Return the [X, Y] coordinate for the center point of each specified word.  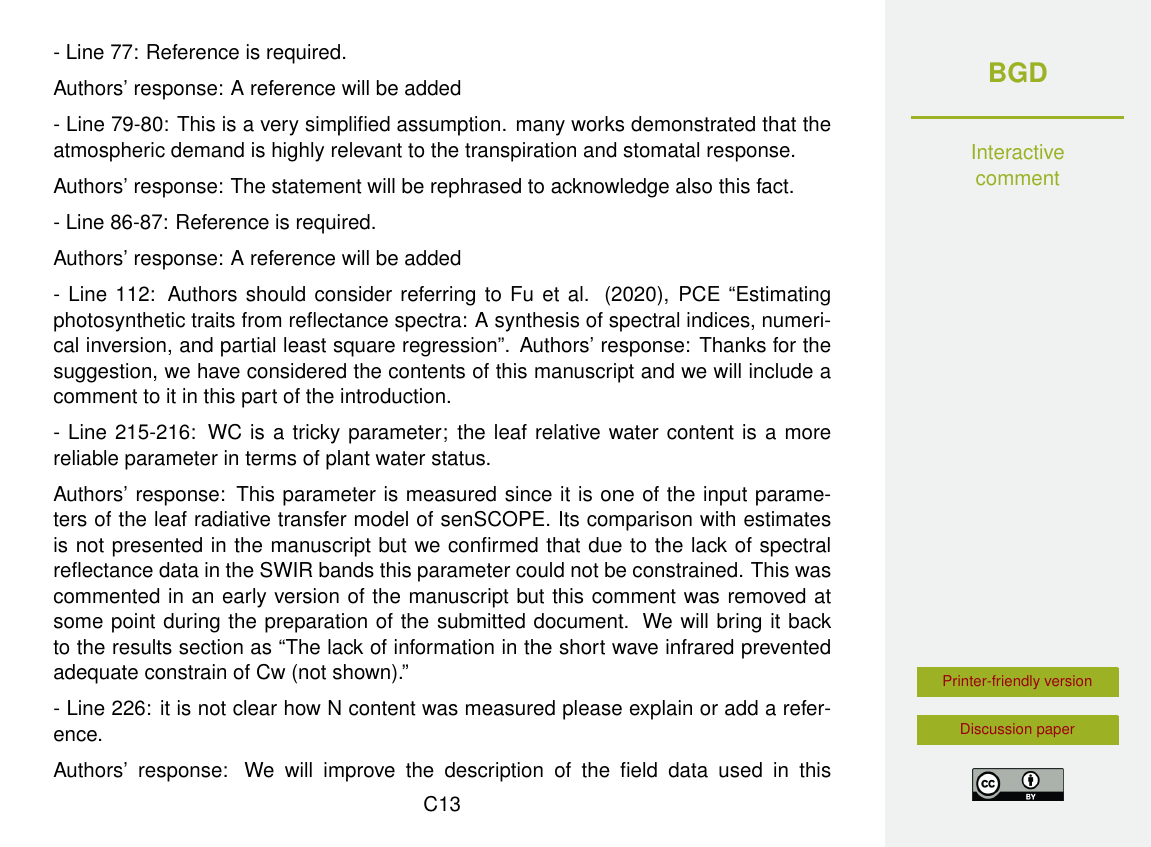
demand [207, 150]
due [605, 545]
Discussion [996, 728]
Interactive [1018, 152]
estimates [787, 519]
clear [255, 708]
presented [157, 547]
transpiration [520, 152]
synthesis [537, 322]
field [638, 770]
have [219, 371]
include [781, 371]
